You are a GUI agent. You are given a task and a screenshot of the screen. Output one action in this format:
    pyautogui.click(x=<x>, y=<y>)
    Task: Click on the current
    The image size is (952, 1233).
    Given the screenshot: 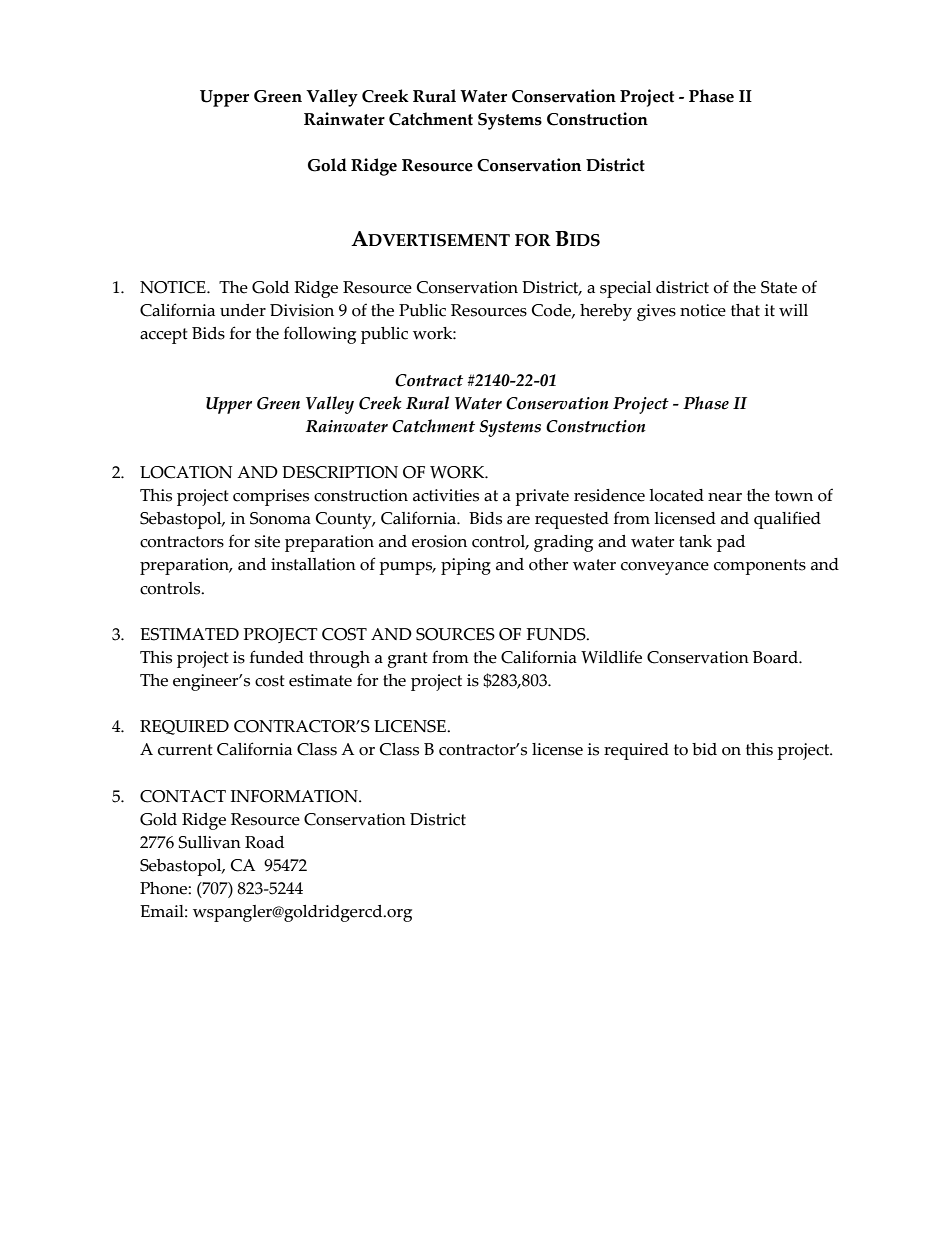 What is the action you would take?
    pyautogui.click(x=185, y=750)
